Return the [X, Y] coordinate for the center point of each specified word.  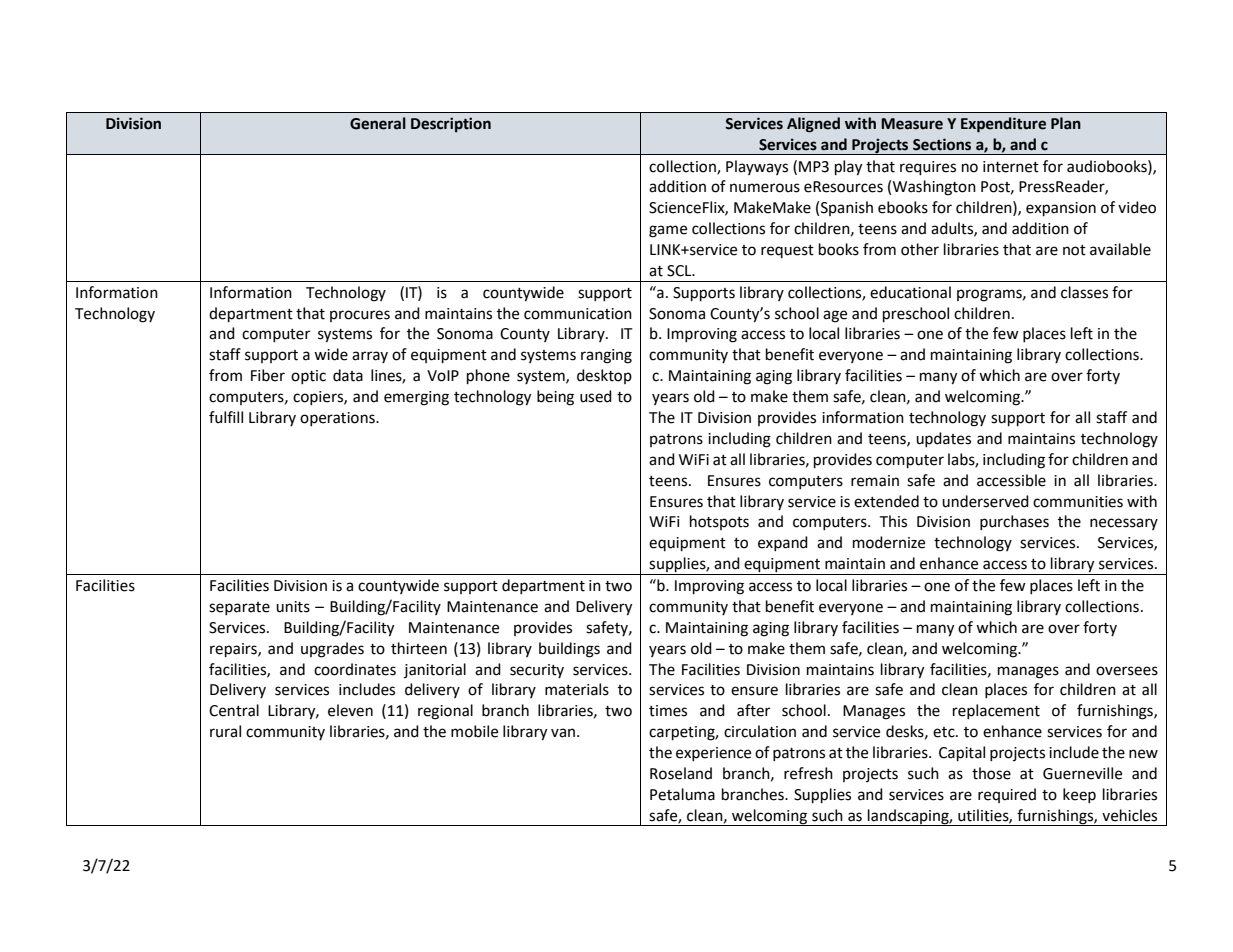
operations [338, 419]
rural [225, 731]
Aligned [813, 125]
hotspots [719, 522]
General [378, 123]
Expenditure [1003, 125]
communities [1078, 502]
